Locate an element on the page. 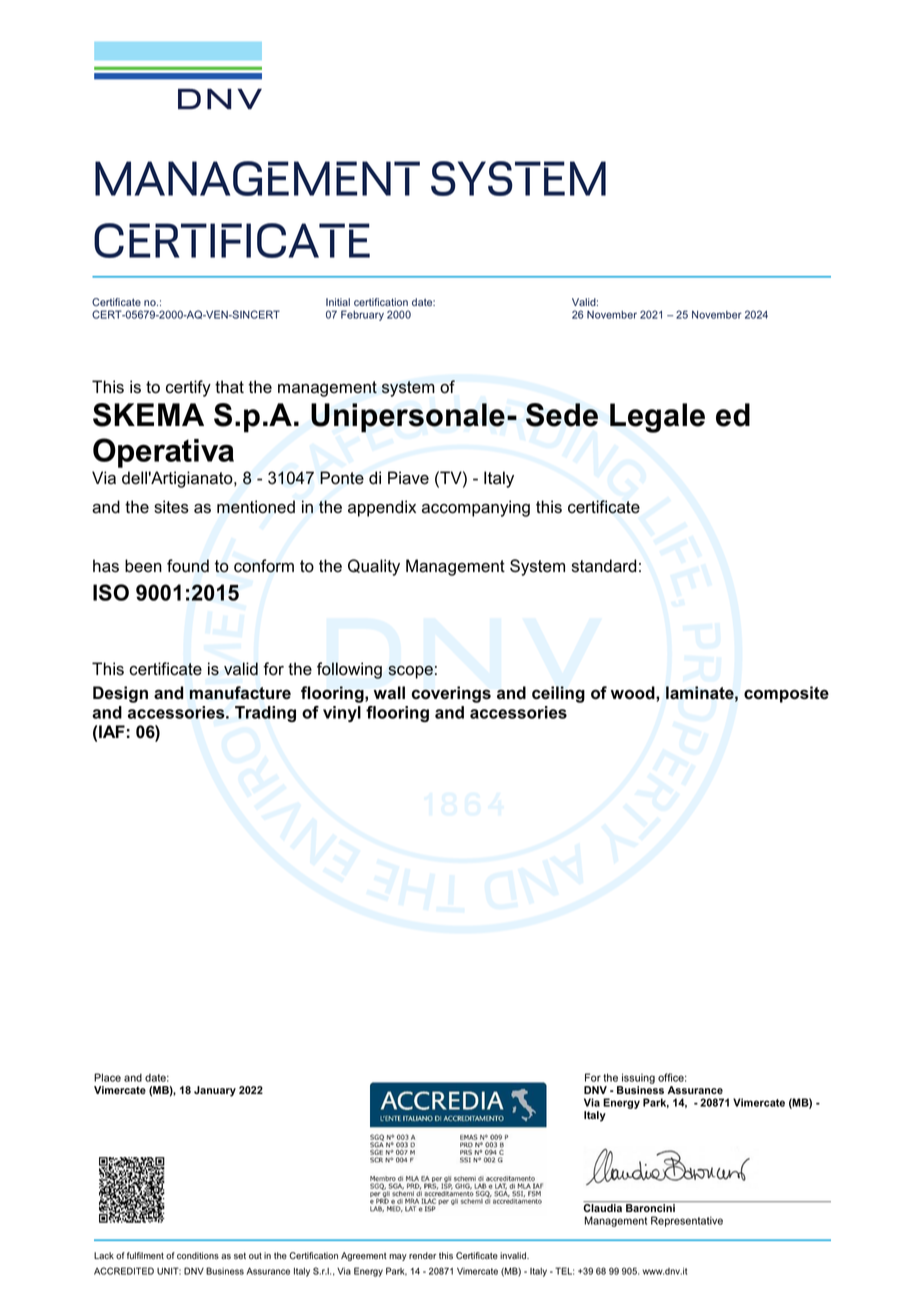  render is located at coordinates (422, 1255).
